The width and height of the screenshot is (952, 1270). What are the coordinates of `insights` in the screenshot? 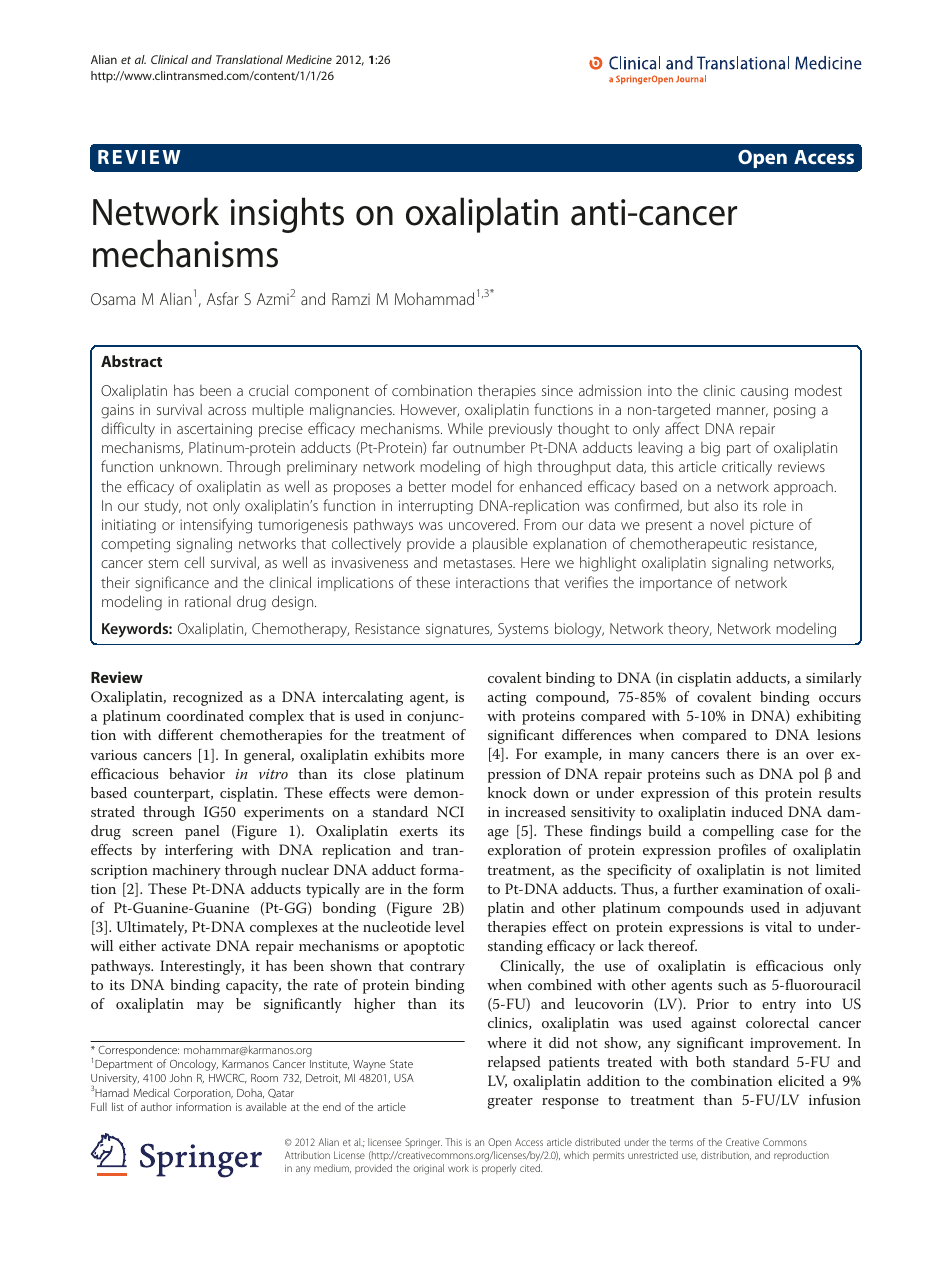 It's located at (287, 215).
